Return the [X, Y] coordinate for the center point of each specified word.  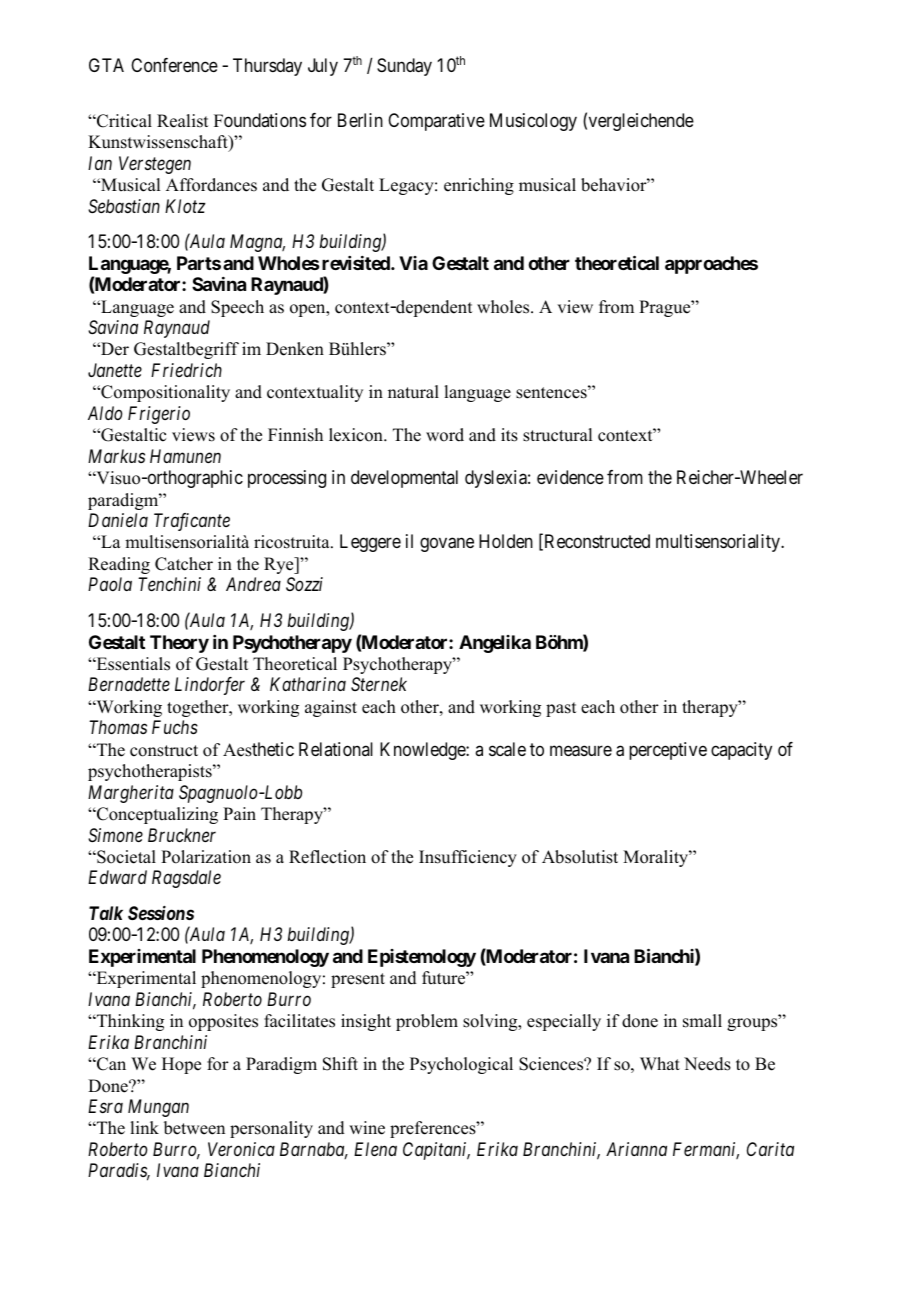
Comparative [436, 122]
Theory [179, 644]
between [194, 1128]
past [561, 709]
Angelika [495, 644]
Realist [182, 121]
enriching [479, 186]
